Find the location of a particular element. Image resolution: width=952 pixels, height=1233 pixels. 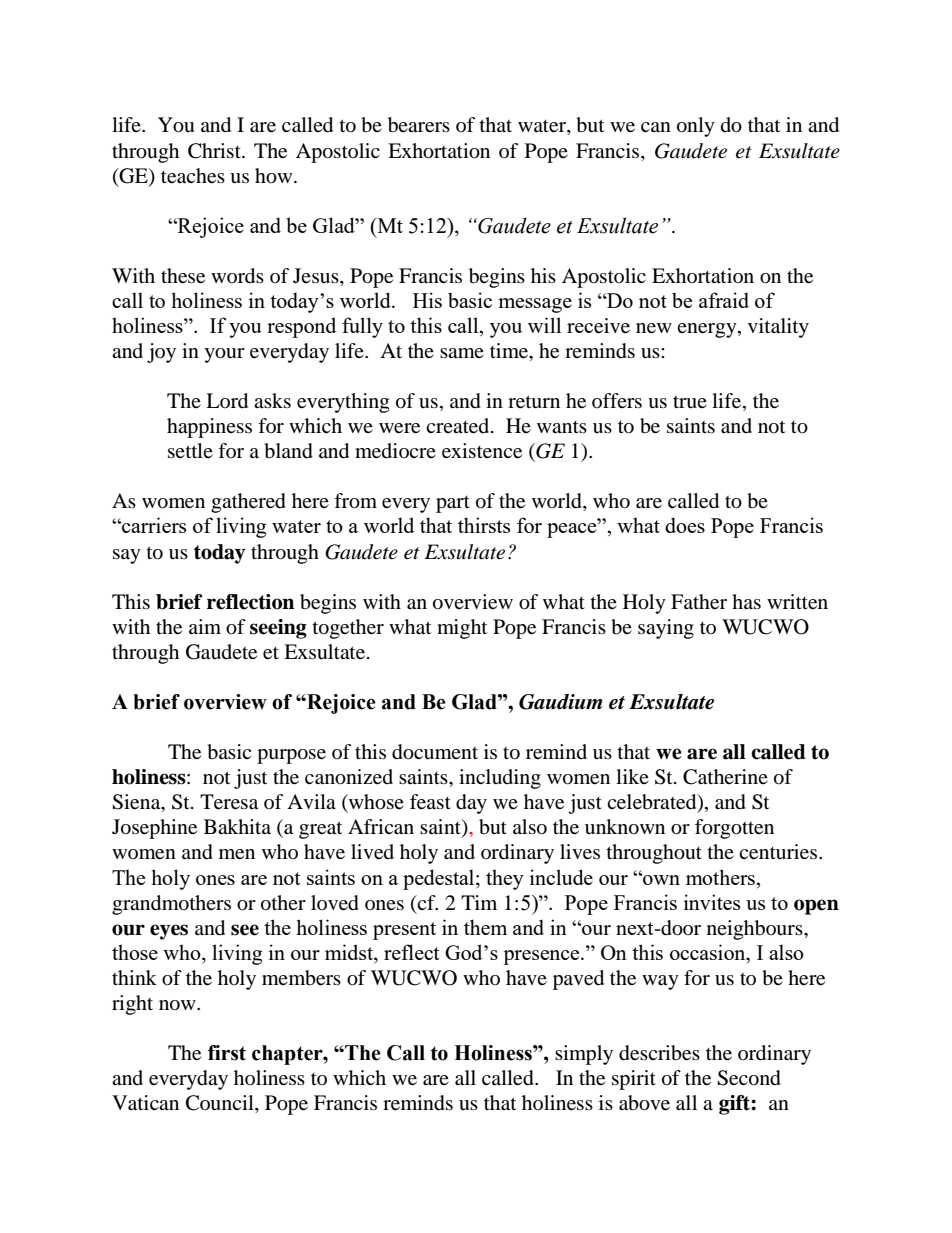

Teresa is located at coordinates (229, 802).
